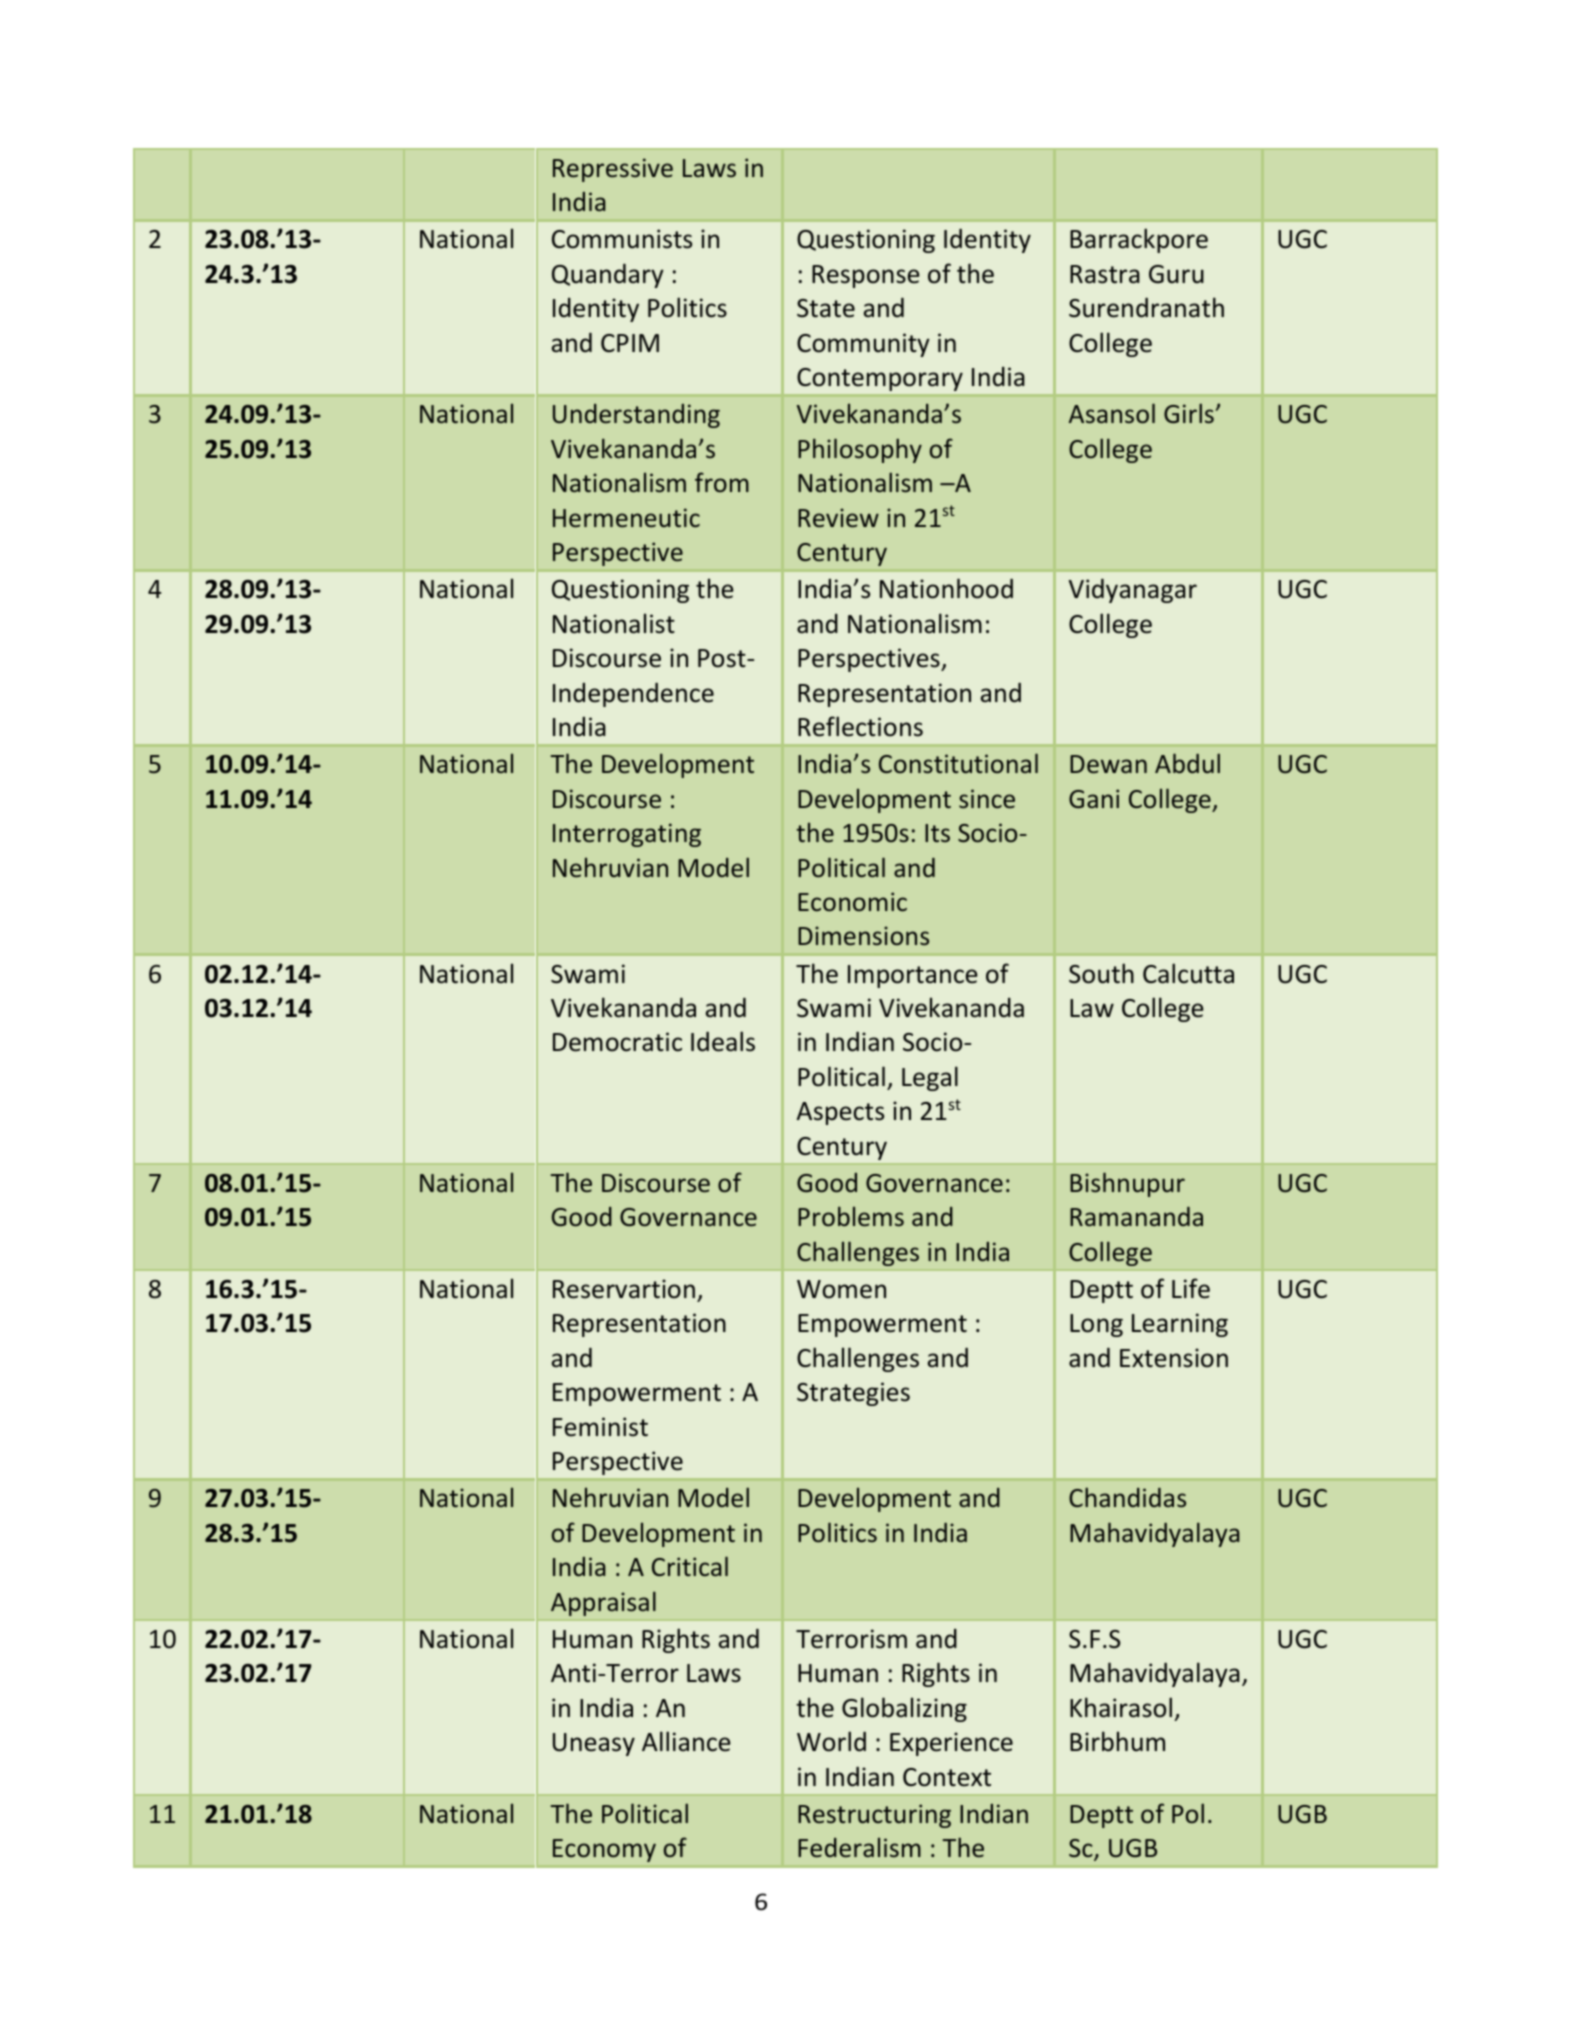  What do you see at coordinates (1101, 973) in the screenshot?
I see `South` at bounding box center [1101, 973].
